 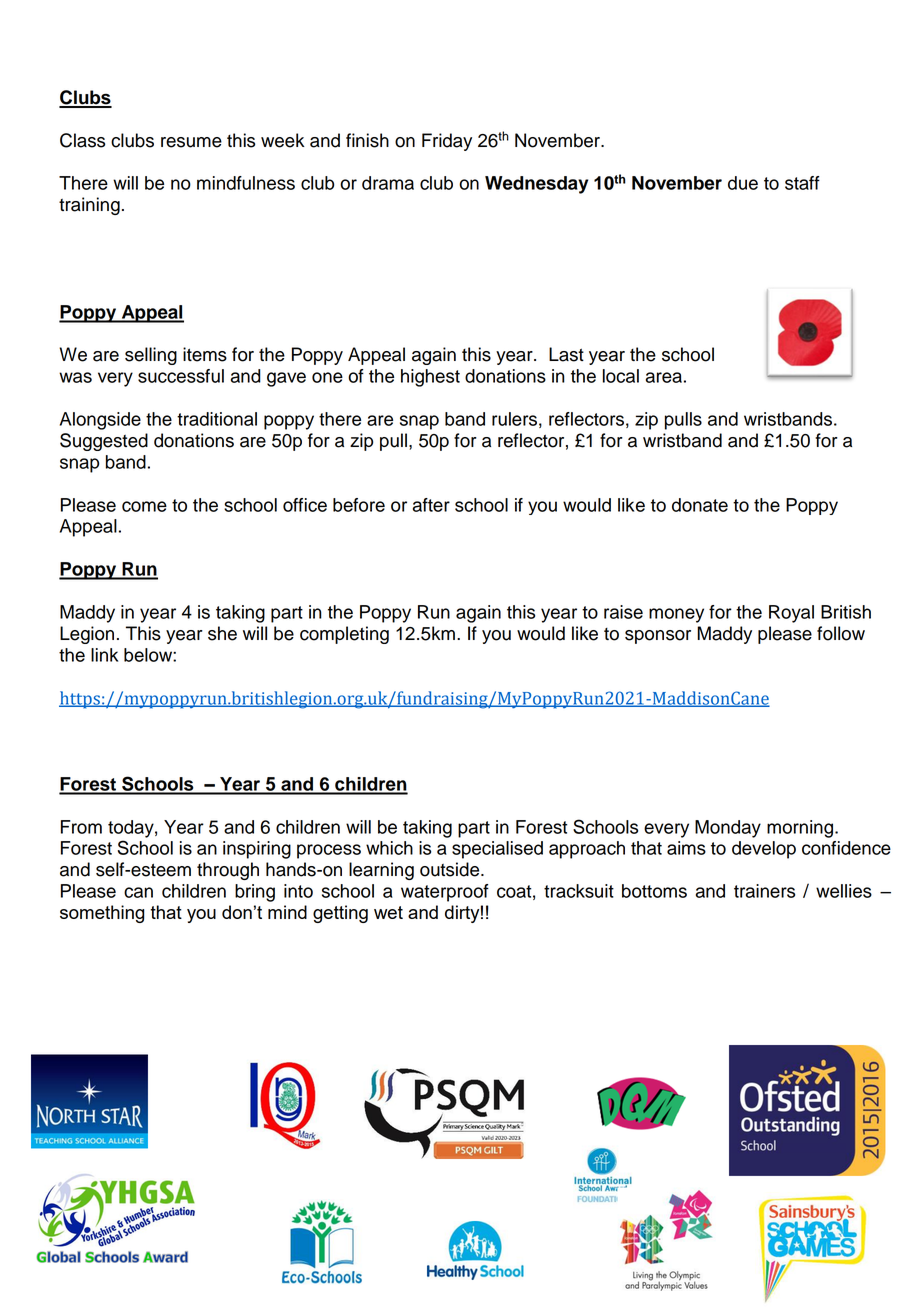 What do you see at coordinates (700, 505) in the page?
I see `donate` at bounding box center [700, 505].
